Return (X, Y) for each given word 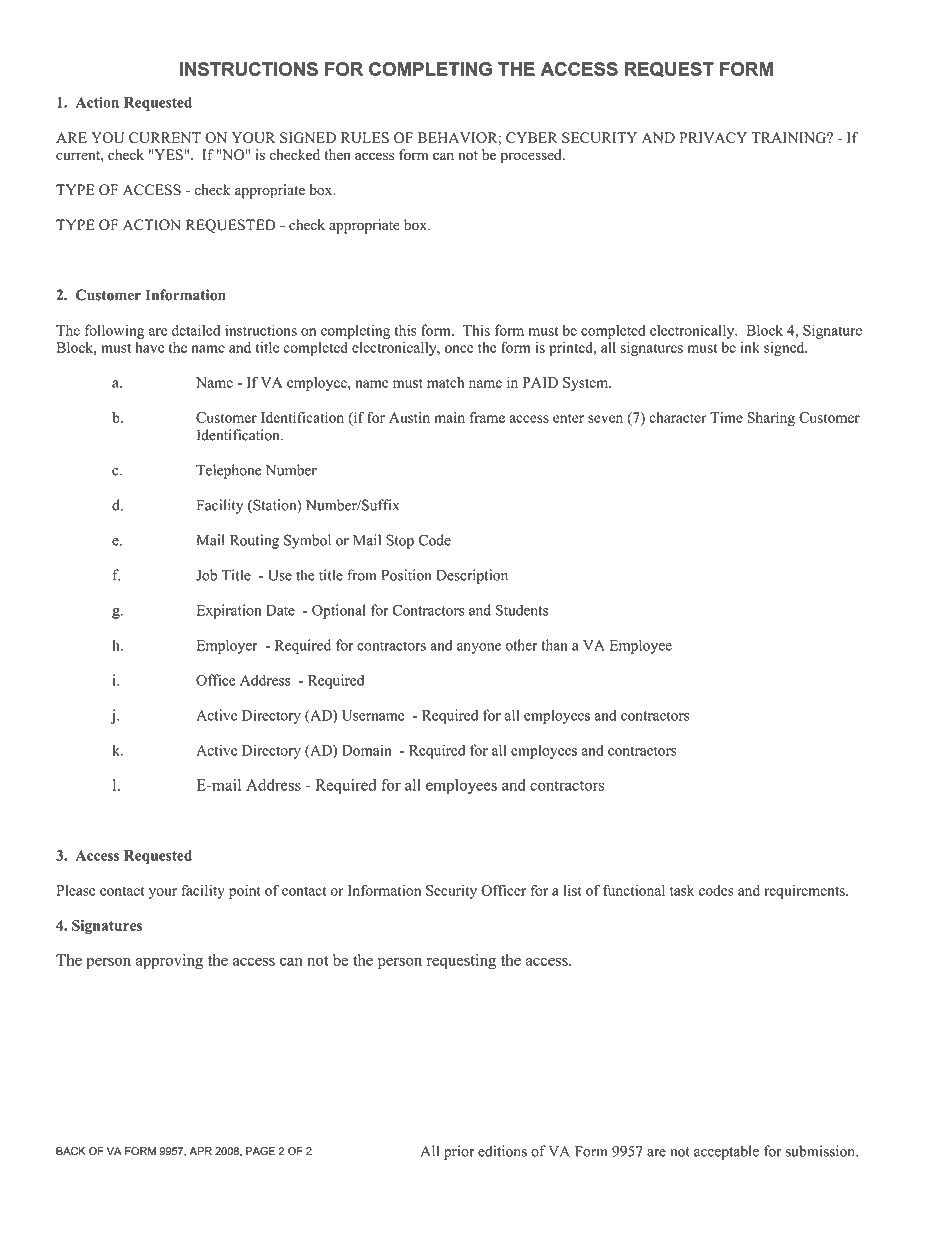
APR (200, 1151)
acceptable (726, 1152)
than (554, 645)
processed (532, 156)
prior (459, 1152)
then (337, 154)
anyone (479, 648)
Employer (227, 646)
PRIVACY (713, 137)
